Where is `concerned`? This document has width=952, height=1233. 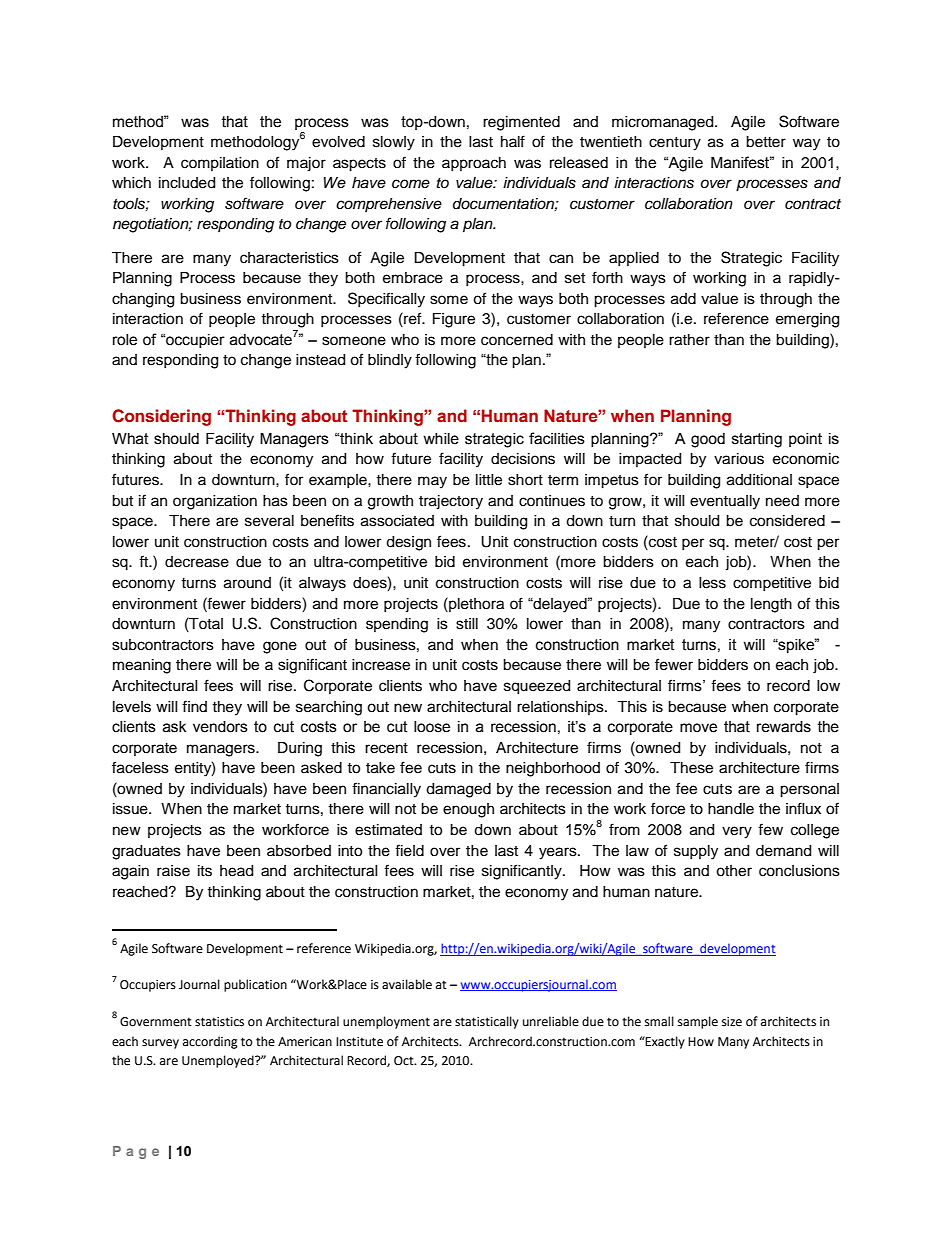
concerned is located at coordinates (517, 340).
